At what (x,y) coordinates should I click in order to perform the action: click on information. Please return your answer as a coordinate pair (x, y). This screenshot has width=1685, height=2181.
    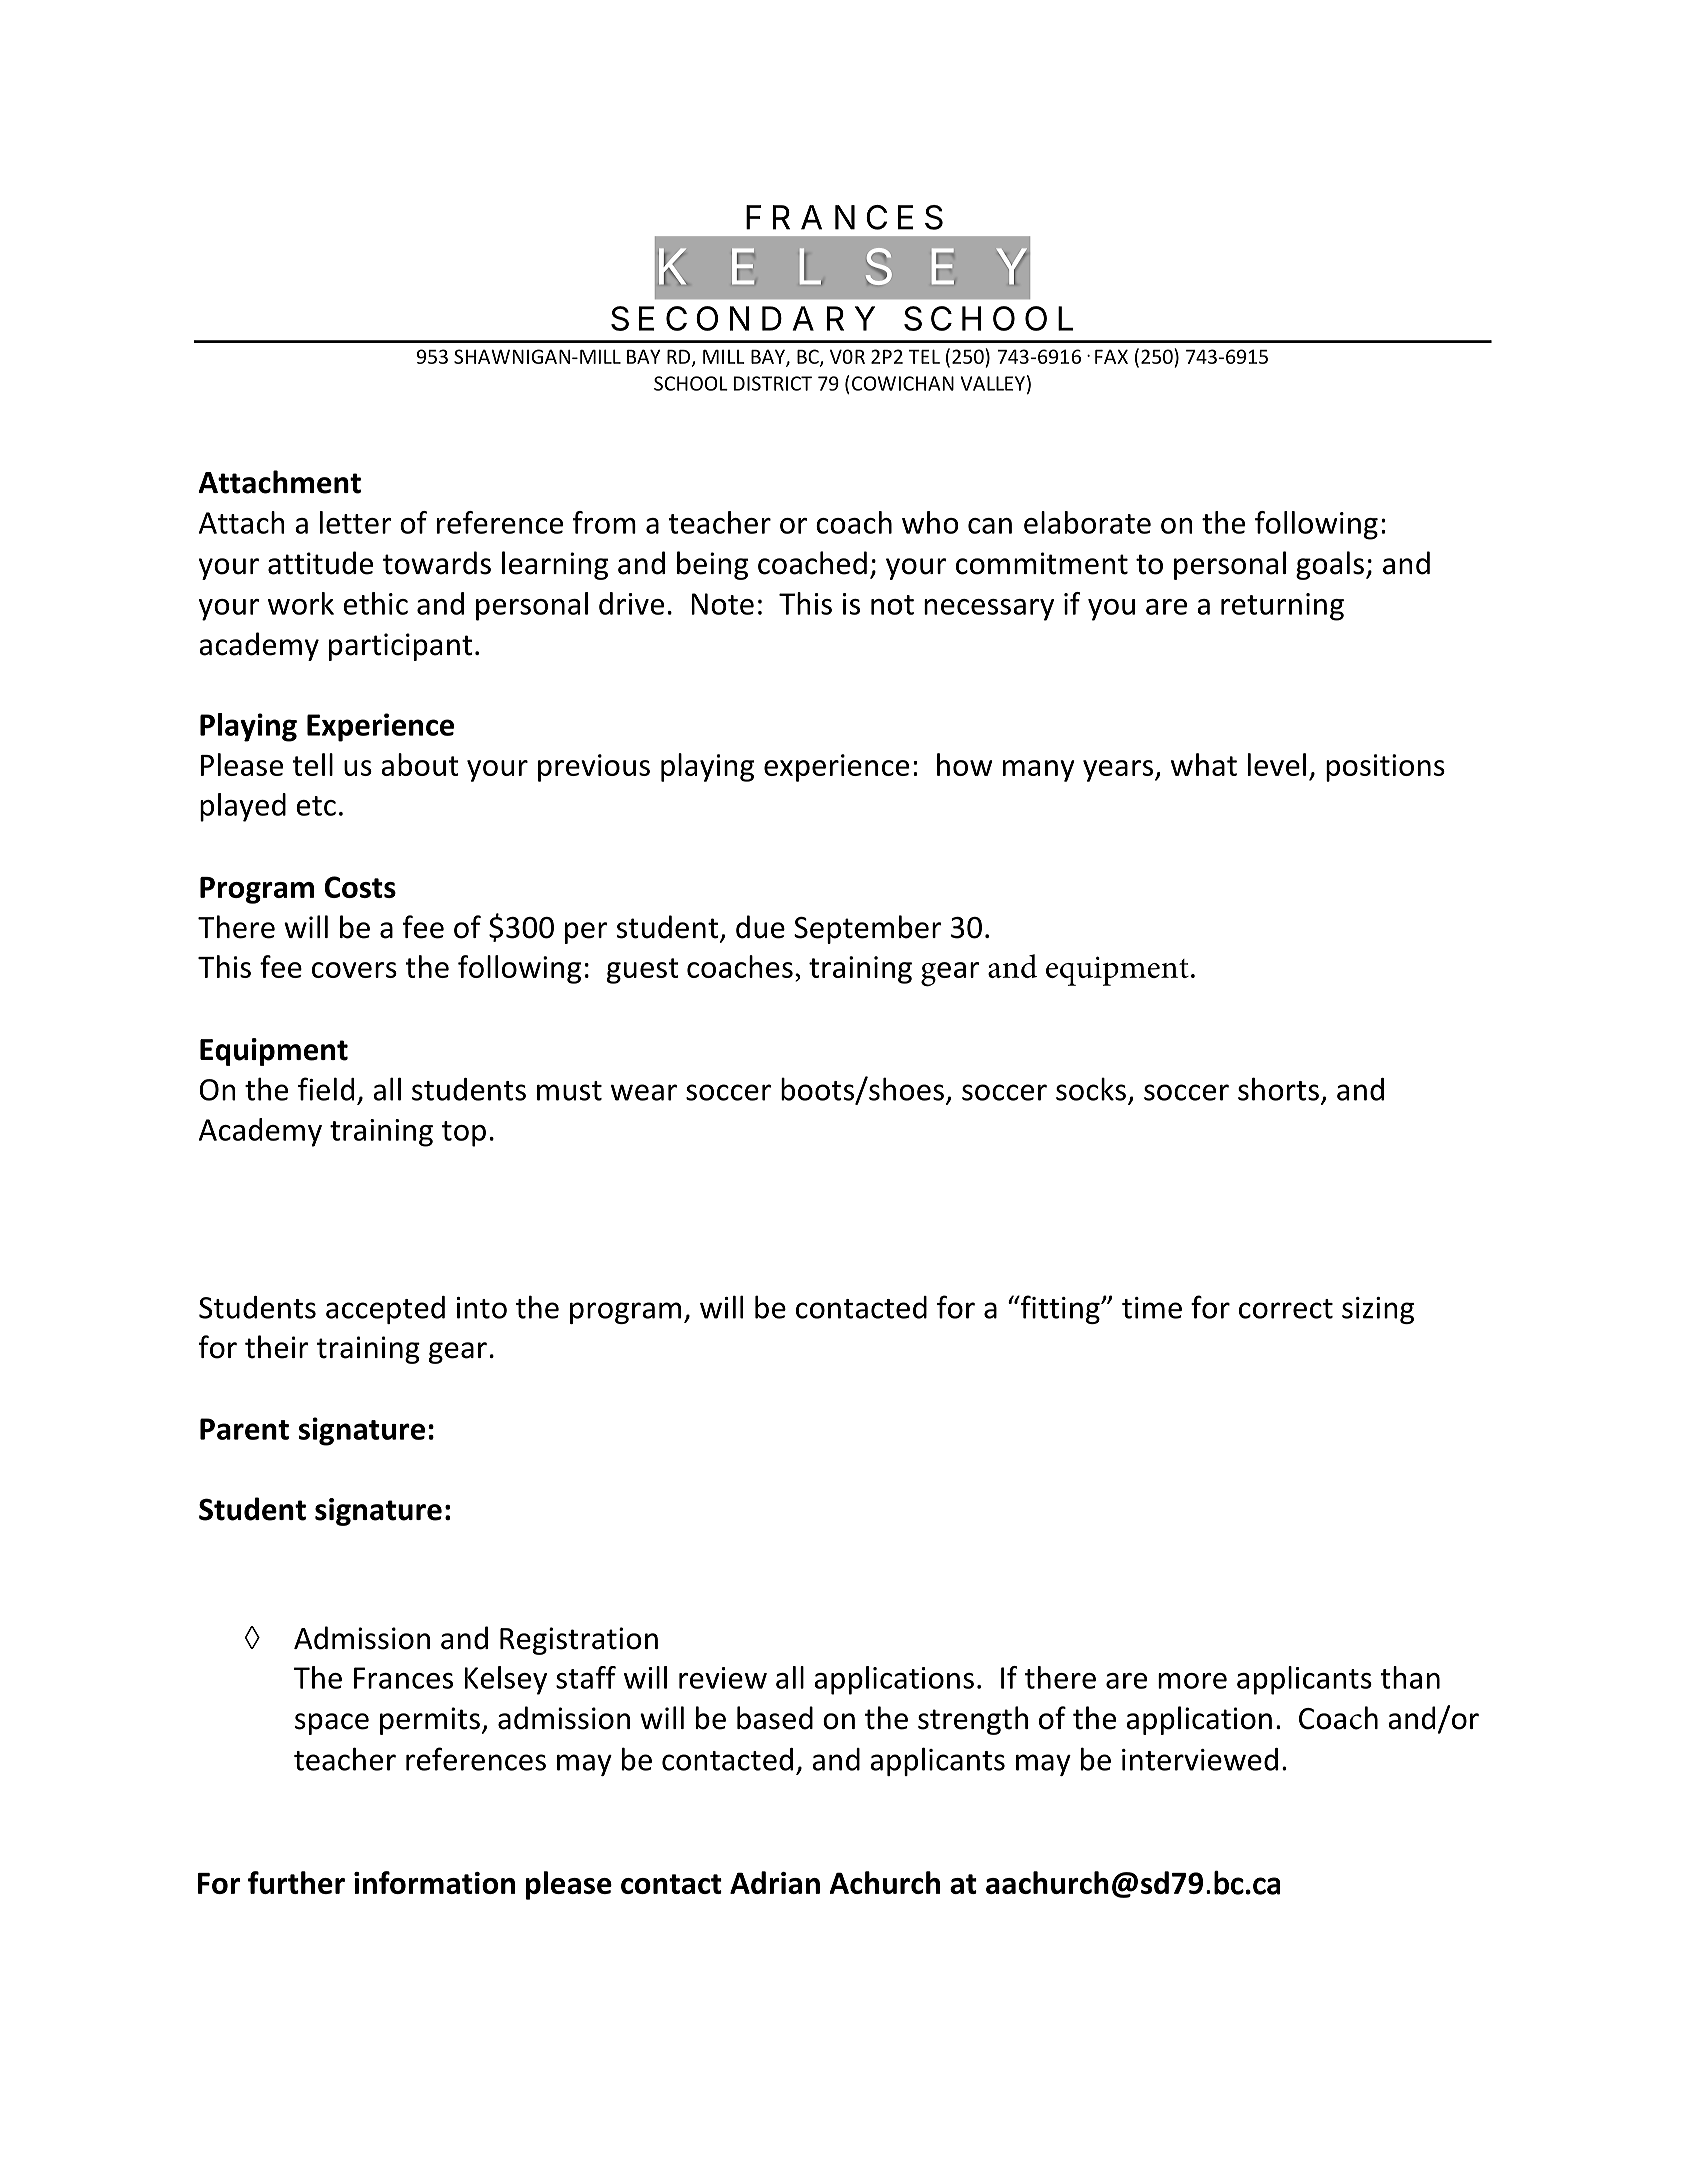
    Looking at the image, I should click on (434, 1882).
